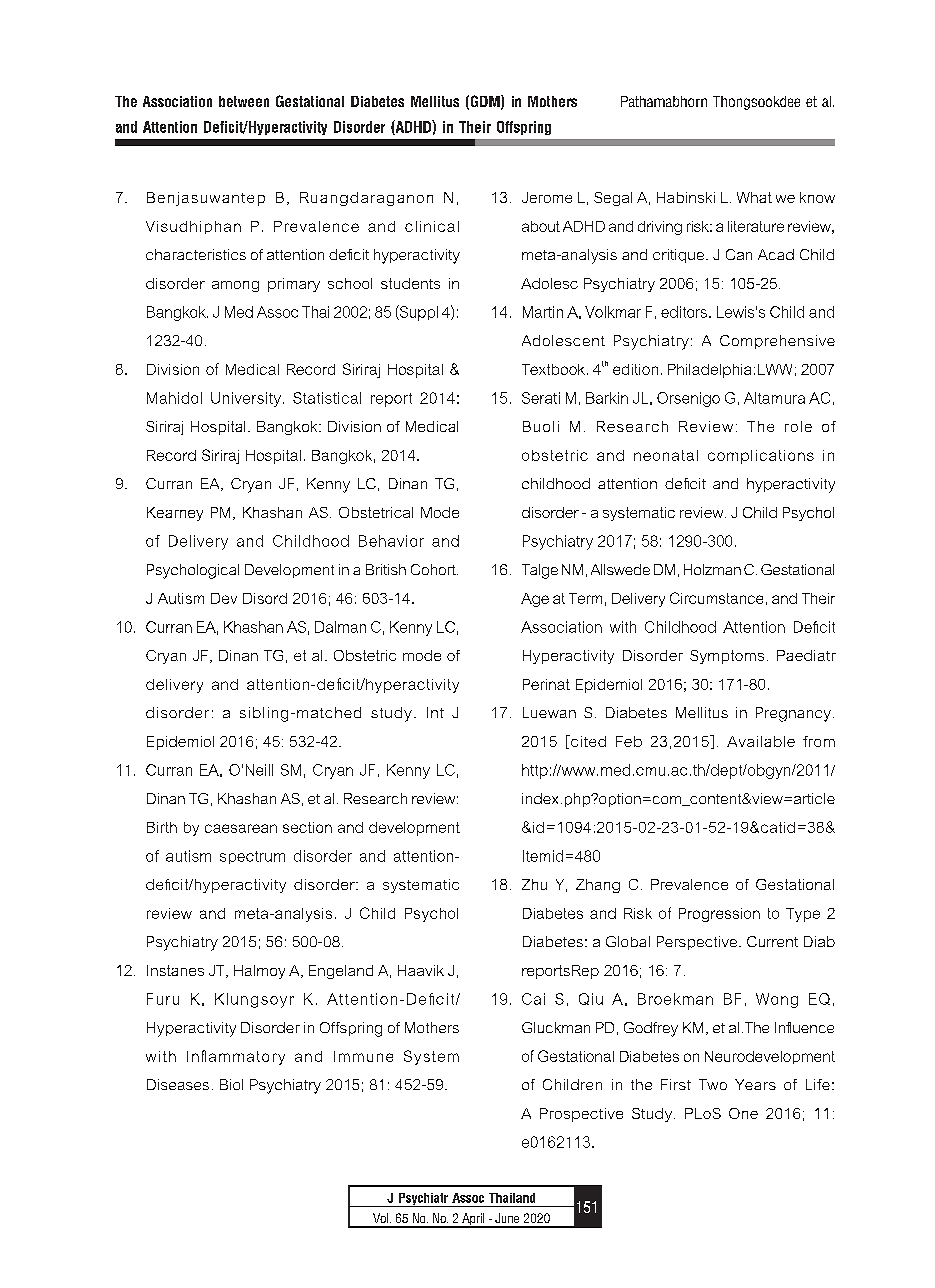 Image resolution: width=935 pixels, height=1288 pixels. Describe the element at coordinates (231, 1084) in the screenshot. I see `Biol` at that location.
